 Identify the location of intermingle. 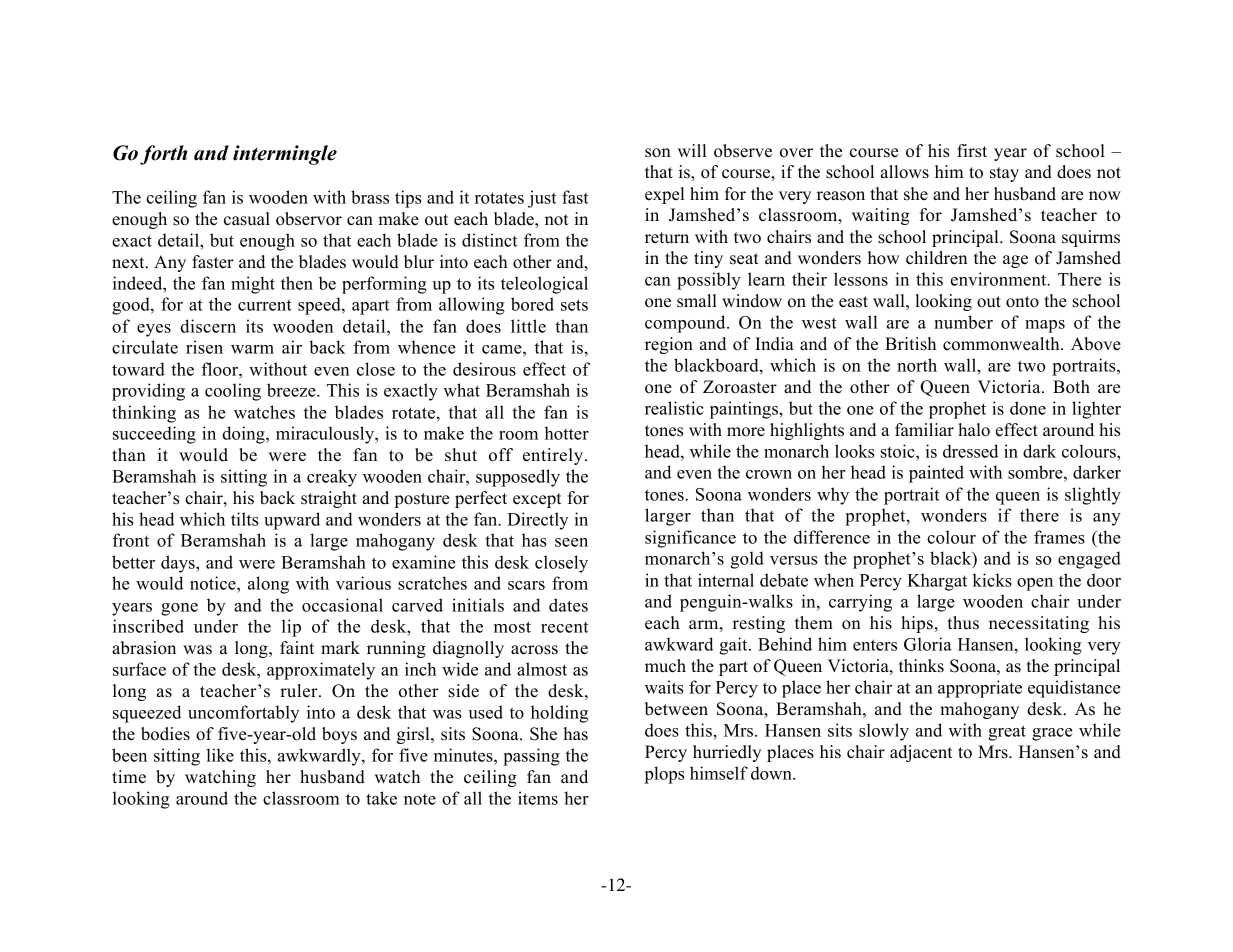
(285, 155).
